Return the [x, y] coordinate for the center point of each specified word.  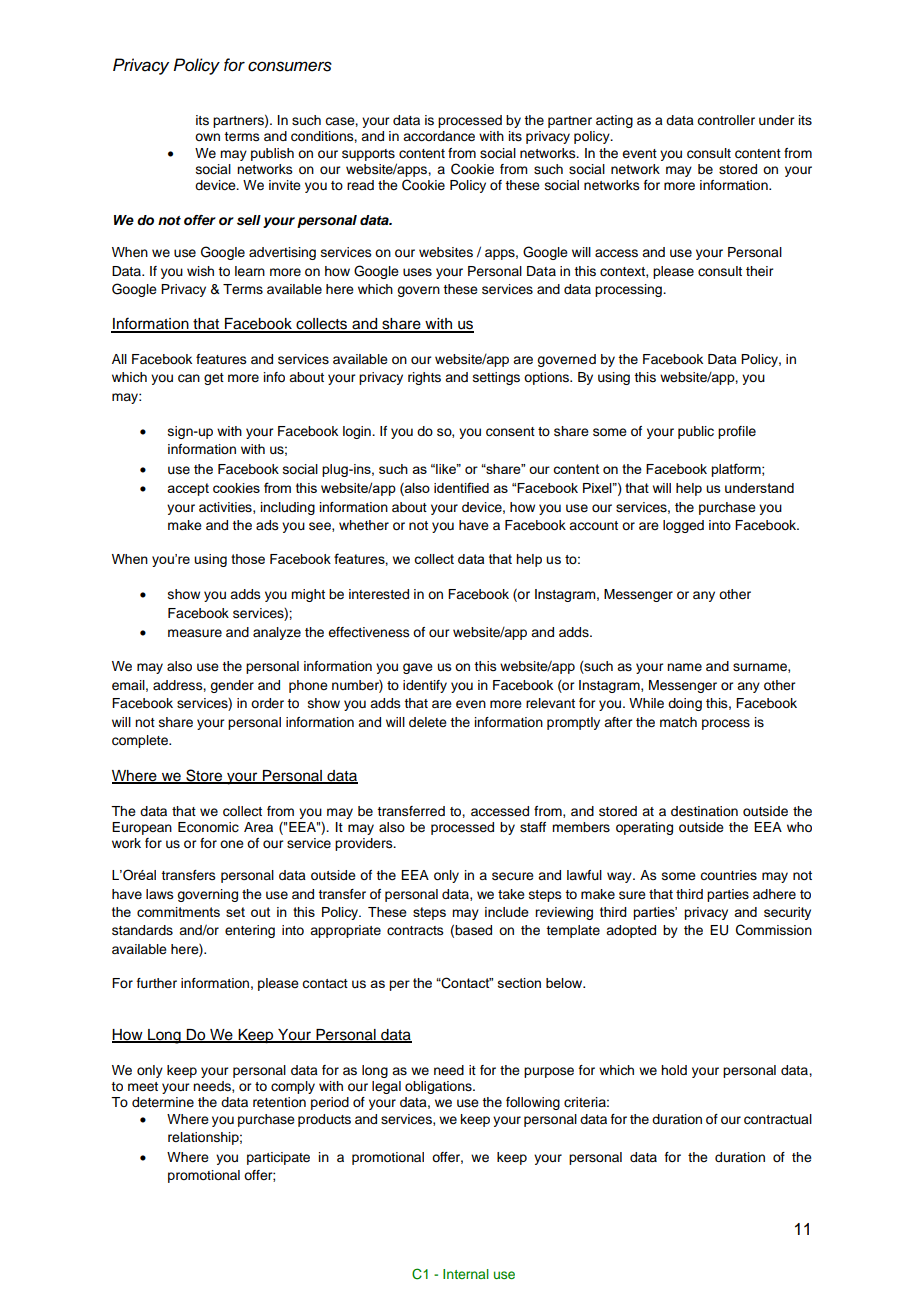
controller [726, 120]
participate [278, 1158]
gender [232, 686]
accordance [439, 136]
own [207, 137]
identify [425, 686]
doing [685, 704]
